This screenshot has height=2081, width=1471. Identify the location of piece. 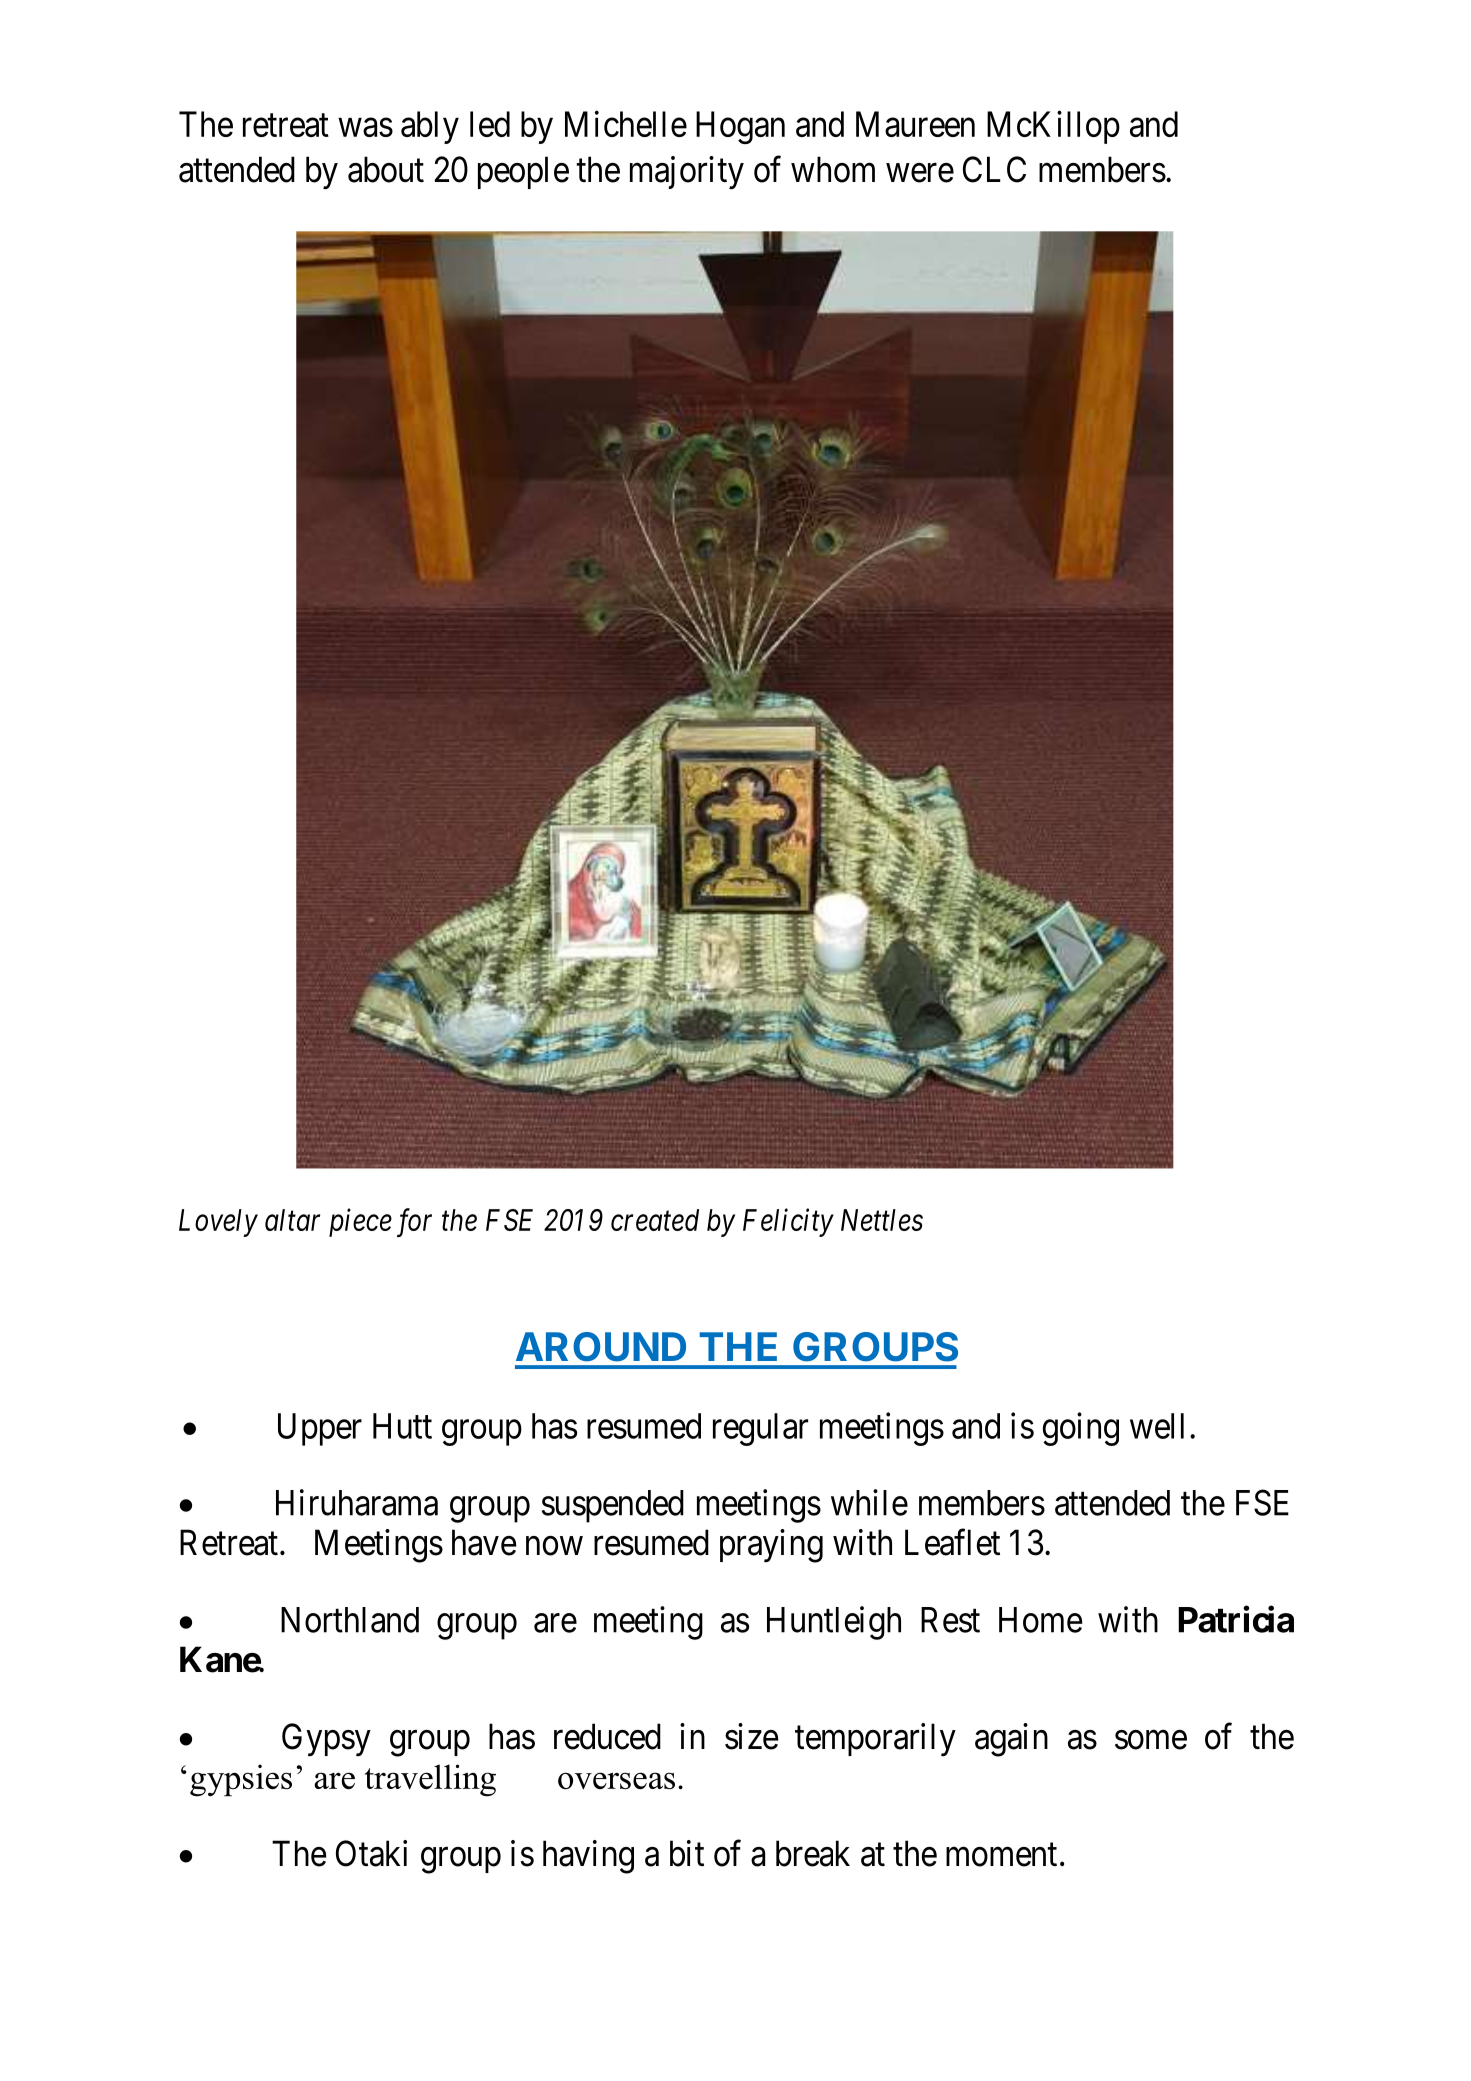
(360, 1223).
